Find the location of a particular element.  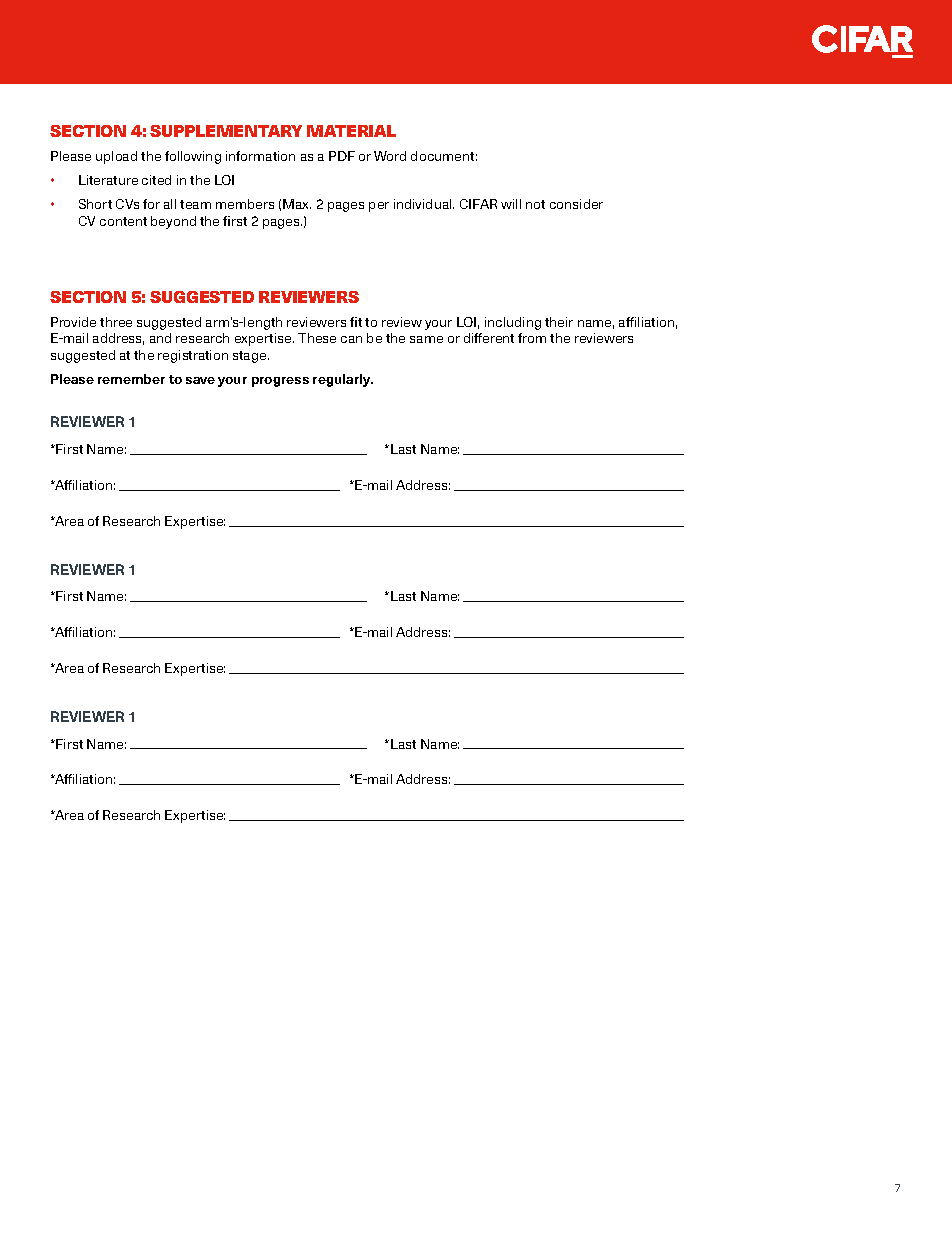

remember is located at coordinates (131, 379).
